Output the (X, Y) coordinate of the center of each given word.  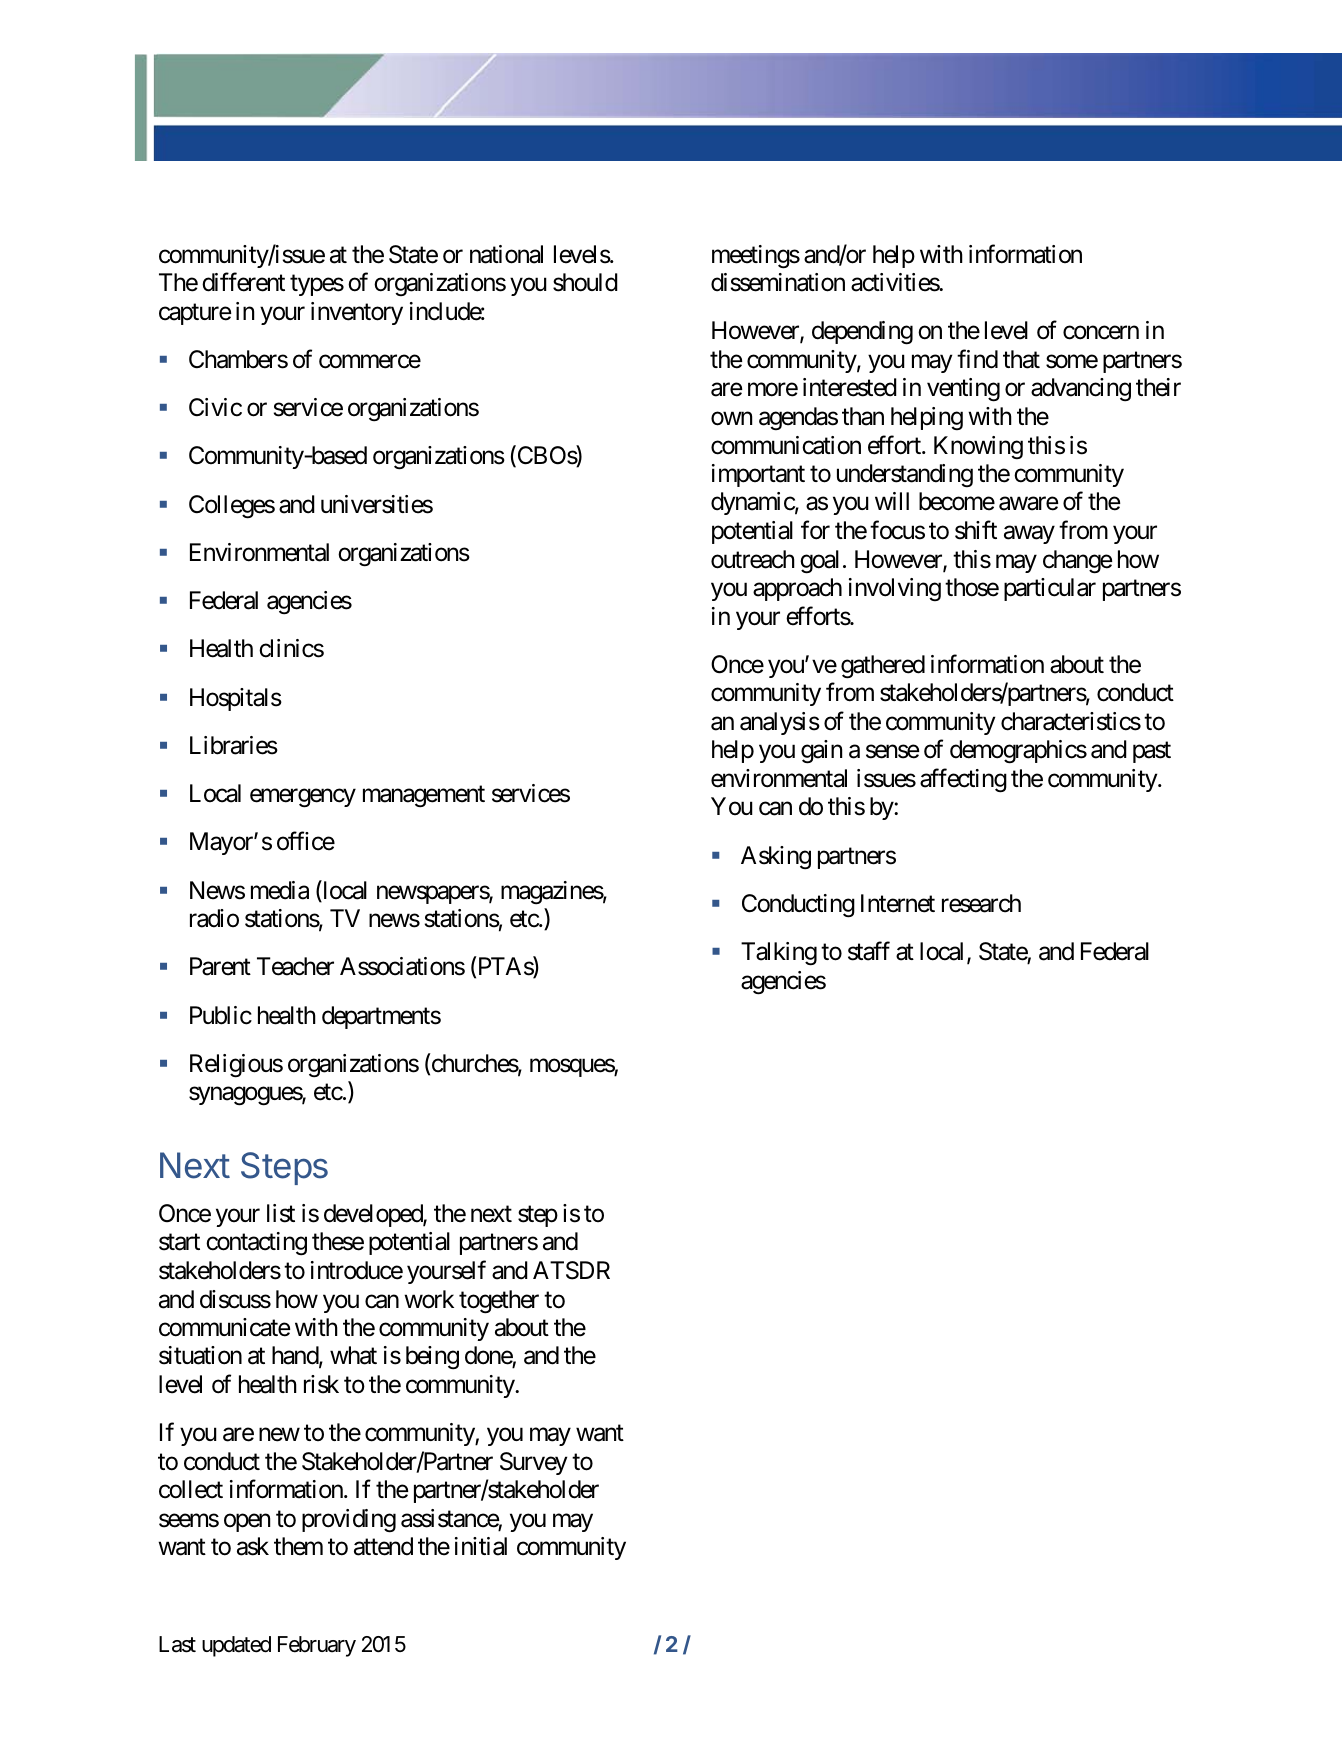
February (317, 1646)
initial (481, 1546)
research (981, 903)
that (1021, 359)
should (585, 282)
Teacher (295, 966)
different (243, 282)
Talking (779, 954)
